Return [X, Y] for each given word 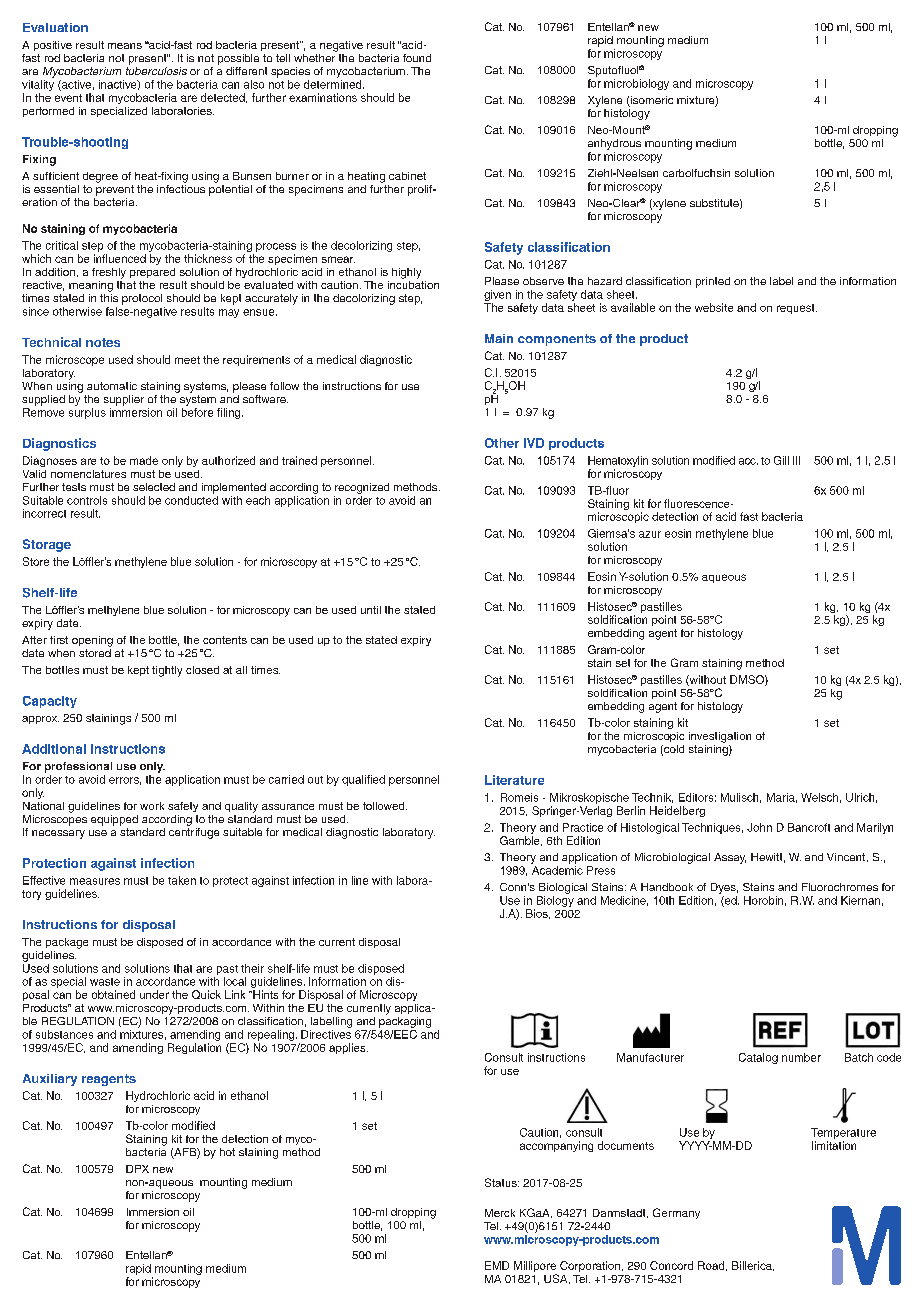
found [417, 58]
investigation [720, 737]
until [371, 610]
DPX [137, 1169]
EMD [497, 1265]
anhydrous [614, 144]
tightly [167, 671]
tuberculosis [156, 71]
